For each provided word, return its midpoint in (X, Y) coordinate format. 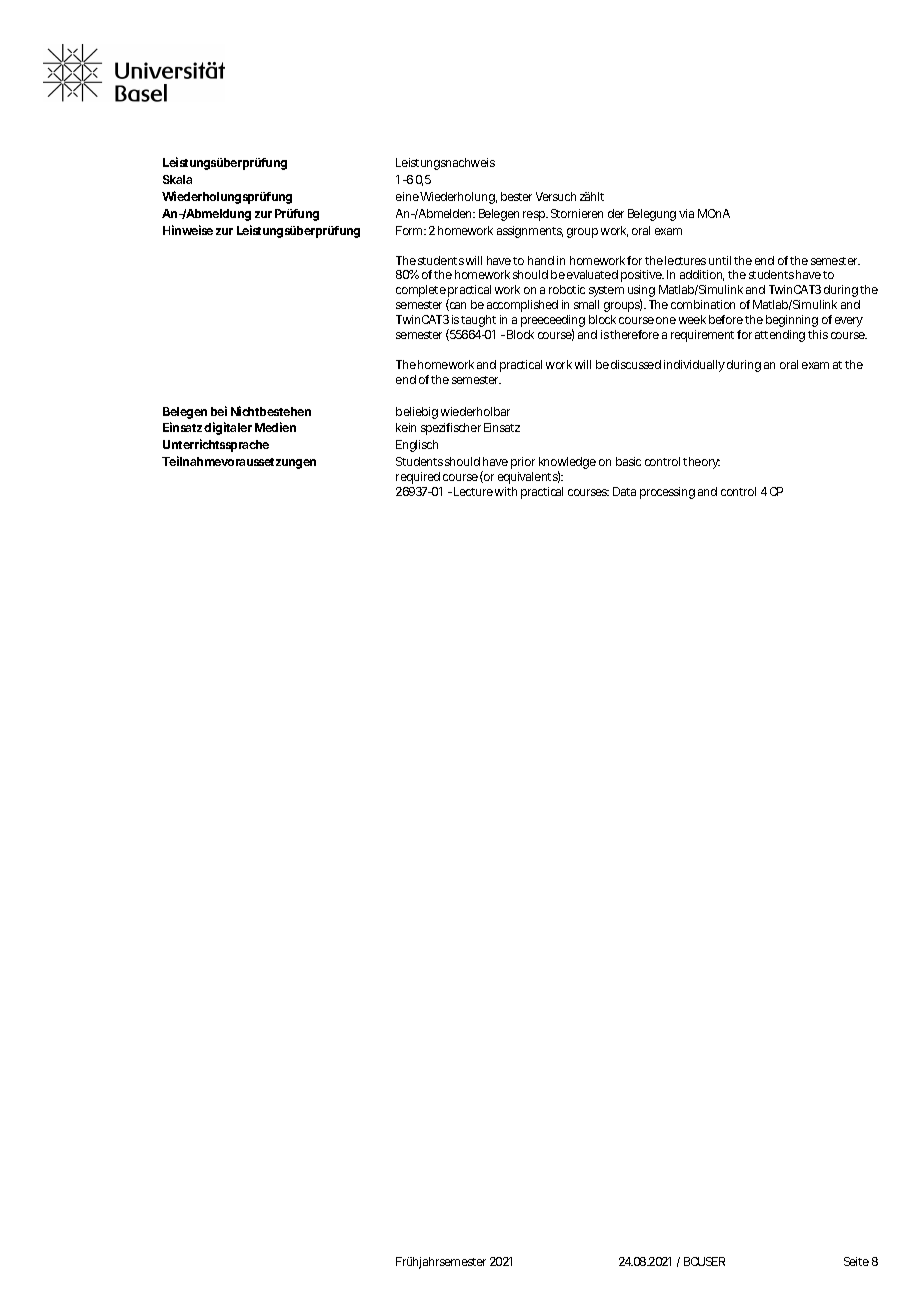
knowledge (567, 464)
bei (219, 411)
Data (624, 491)
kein (406, 427)
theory (701, 463)
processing (667, 493)
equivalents (529, 477)
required (418, 478)
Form (410, 230)
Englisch (417, 446)
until (720, 260)
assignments (530, 232)
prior (523, 463)
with (506, 491)
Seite (856, 1261)
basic (628, 461)
